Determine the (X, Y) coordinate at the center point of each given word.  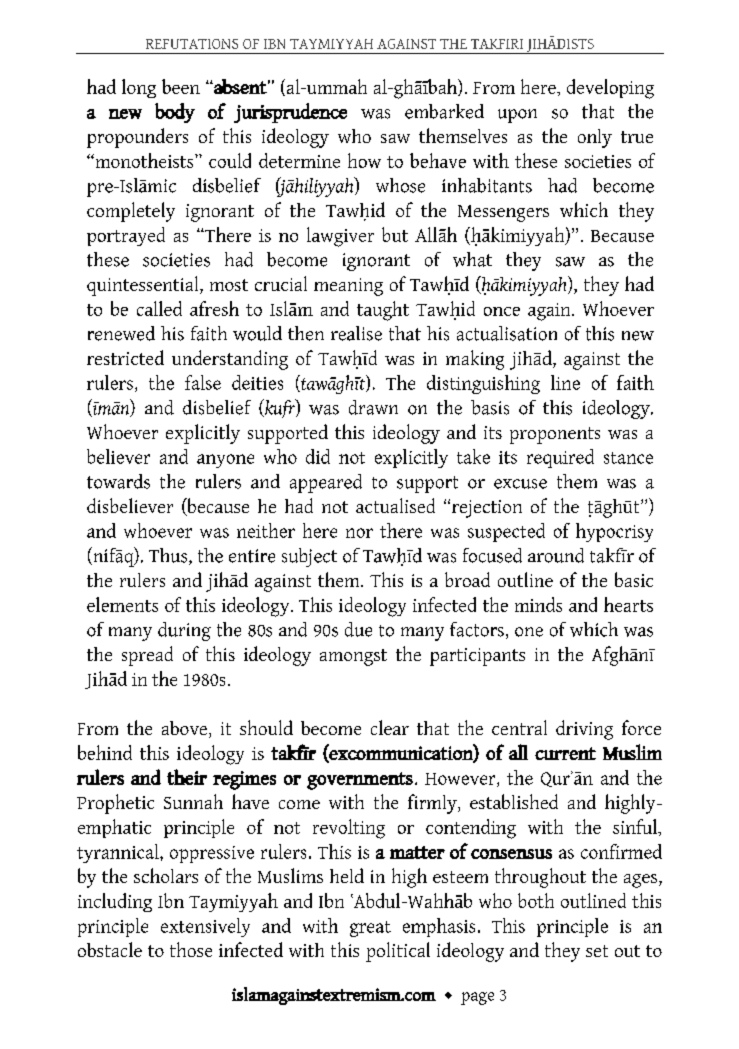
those (191, 949)
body (175, 113)
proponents (555, 435)
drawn (373, 407)
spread (147, 656)
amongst (353, 657)
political (398, 952)
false (203, 382)
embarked (444, 111)
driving (584, 730)
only (595, 138)
